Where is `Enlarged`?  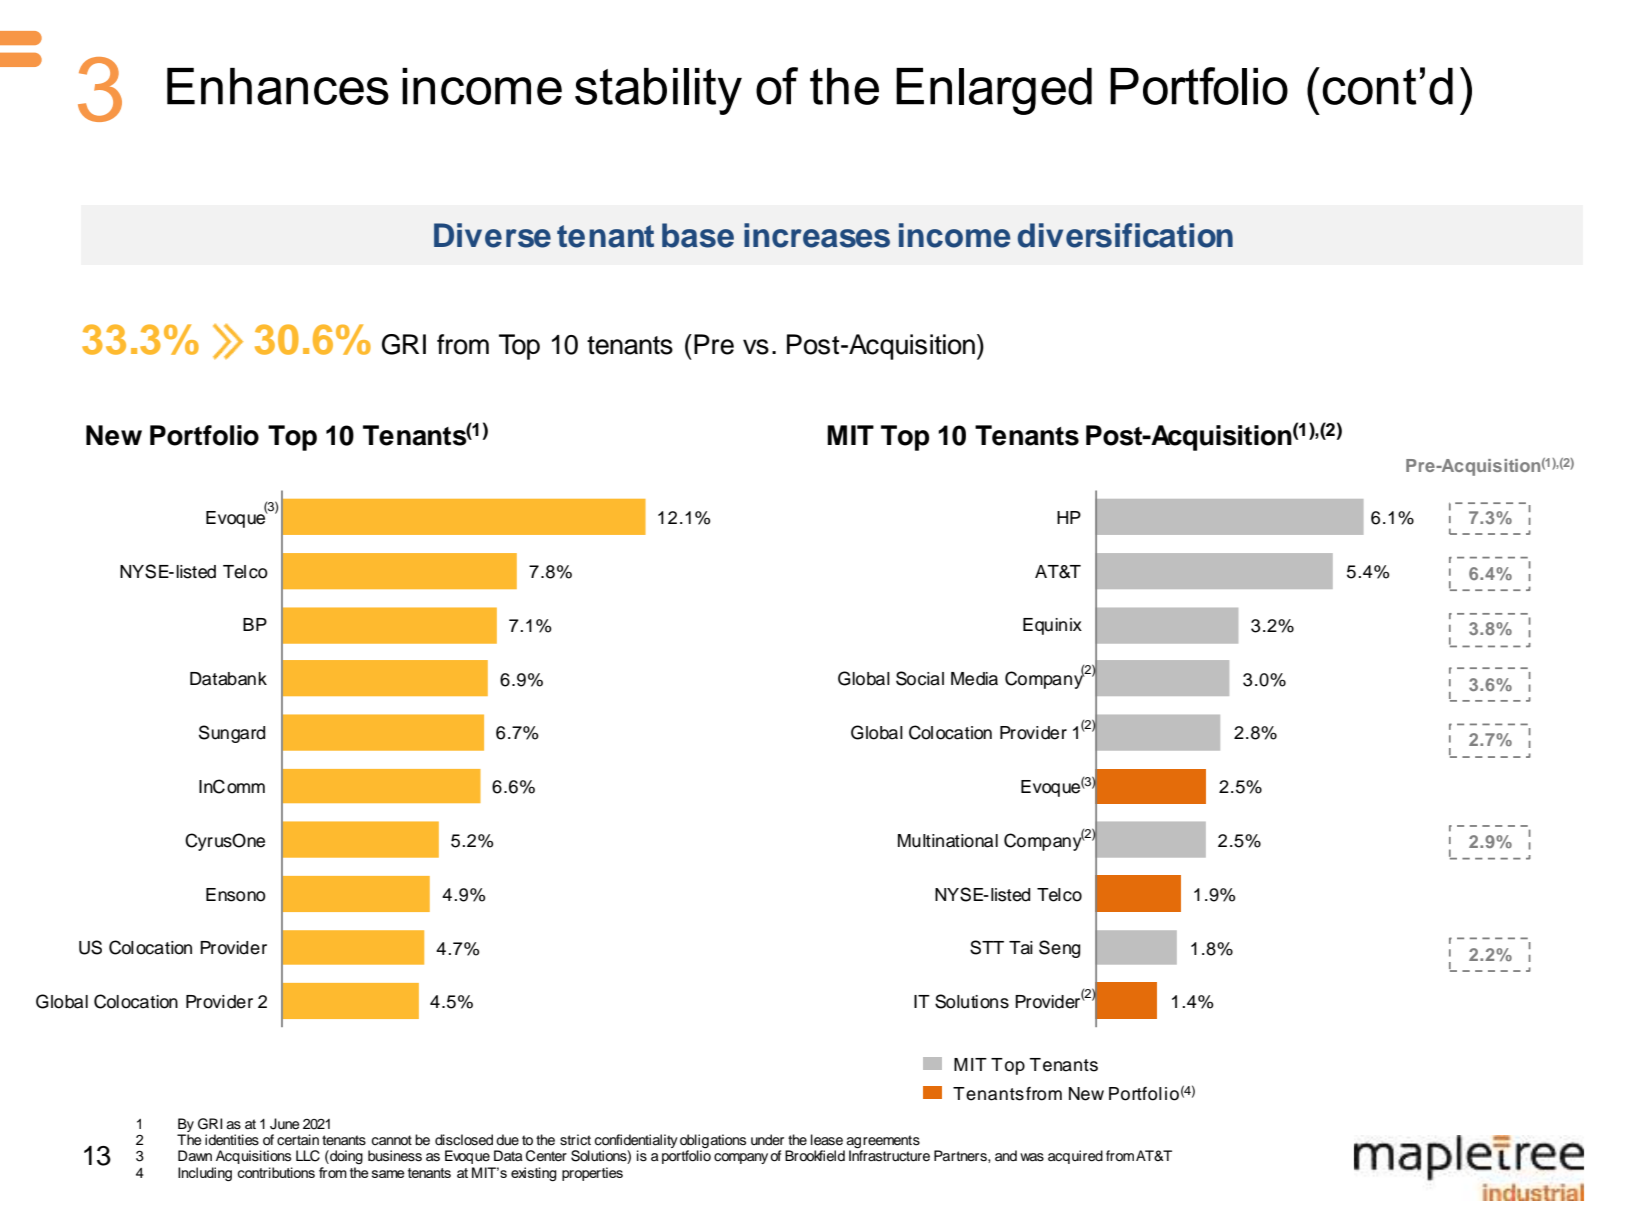
Enlarged is located at coordinates (994, 91).
